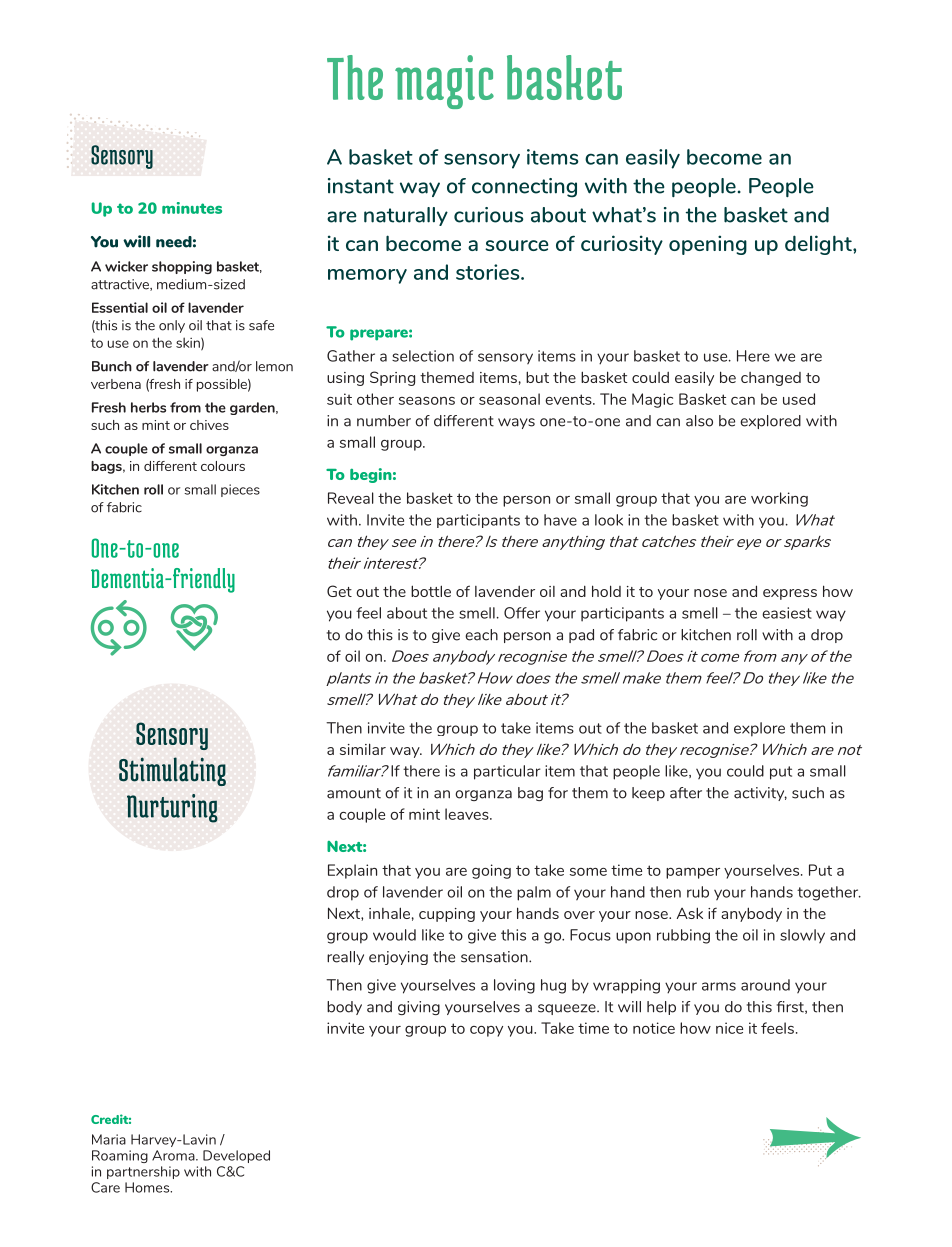 The image size is (952, 1247). I want to click on Aroma, so click(174, 1155).
